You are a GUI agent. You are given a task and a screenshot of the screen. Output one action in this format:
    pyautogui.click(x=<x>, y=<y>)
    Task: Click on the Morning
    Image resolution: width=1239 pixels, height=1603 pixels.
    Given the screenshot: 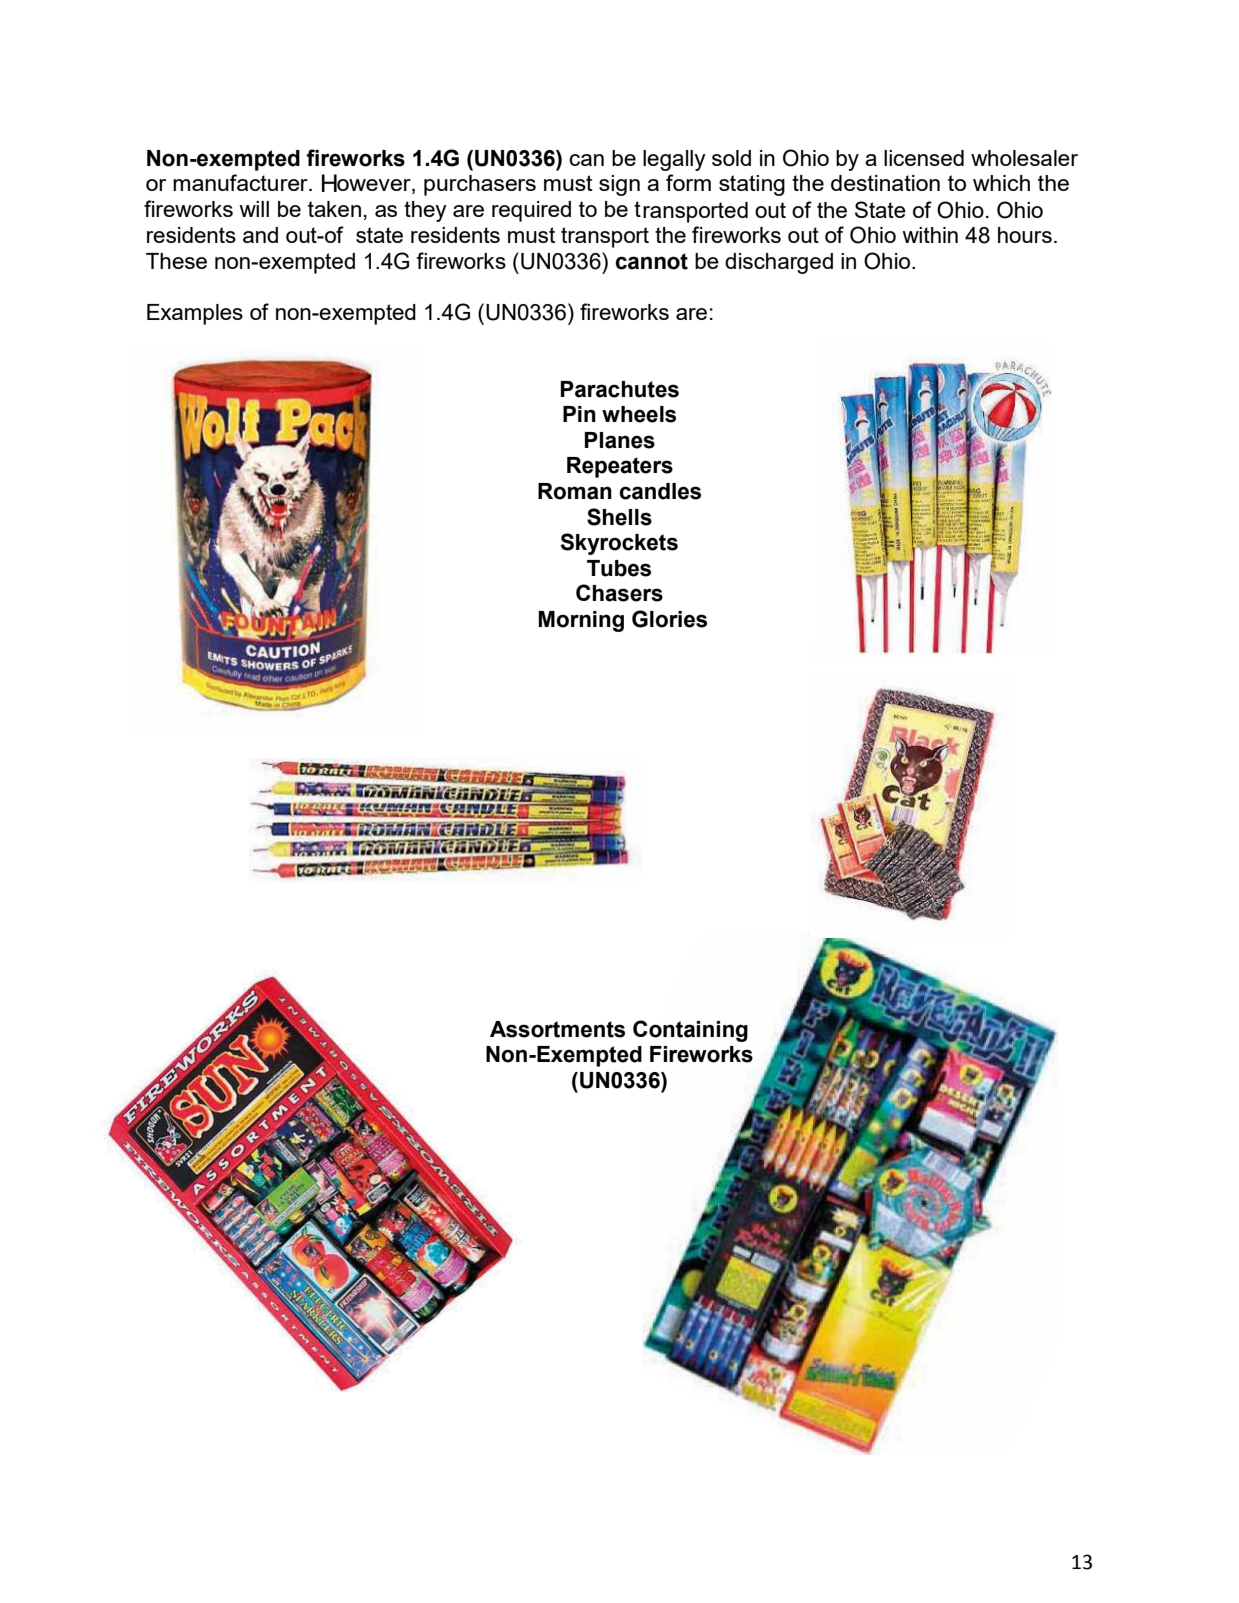 What is the action you would take?
    pyautogui.click(x=581, y=621)
